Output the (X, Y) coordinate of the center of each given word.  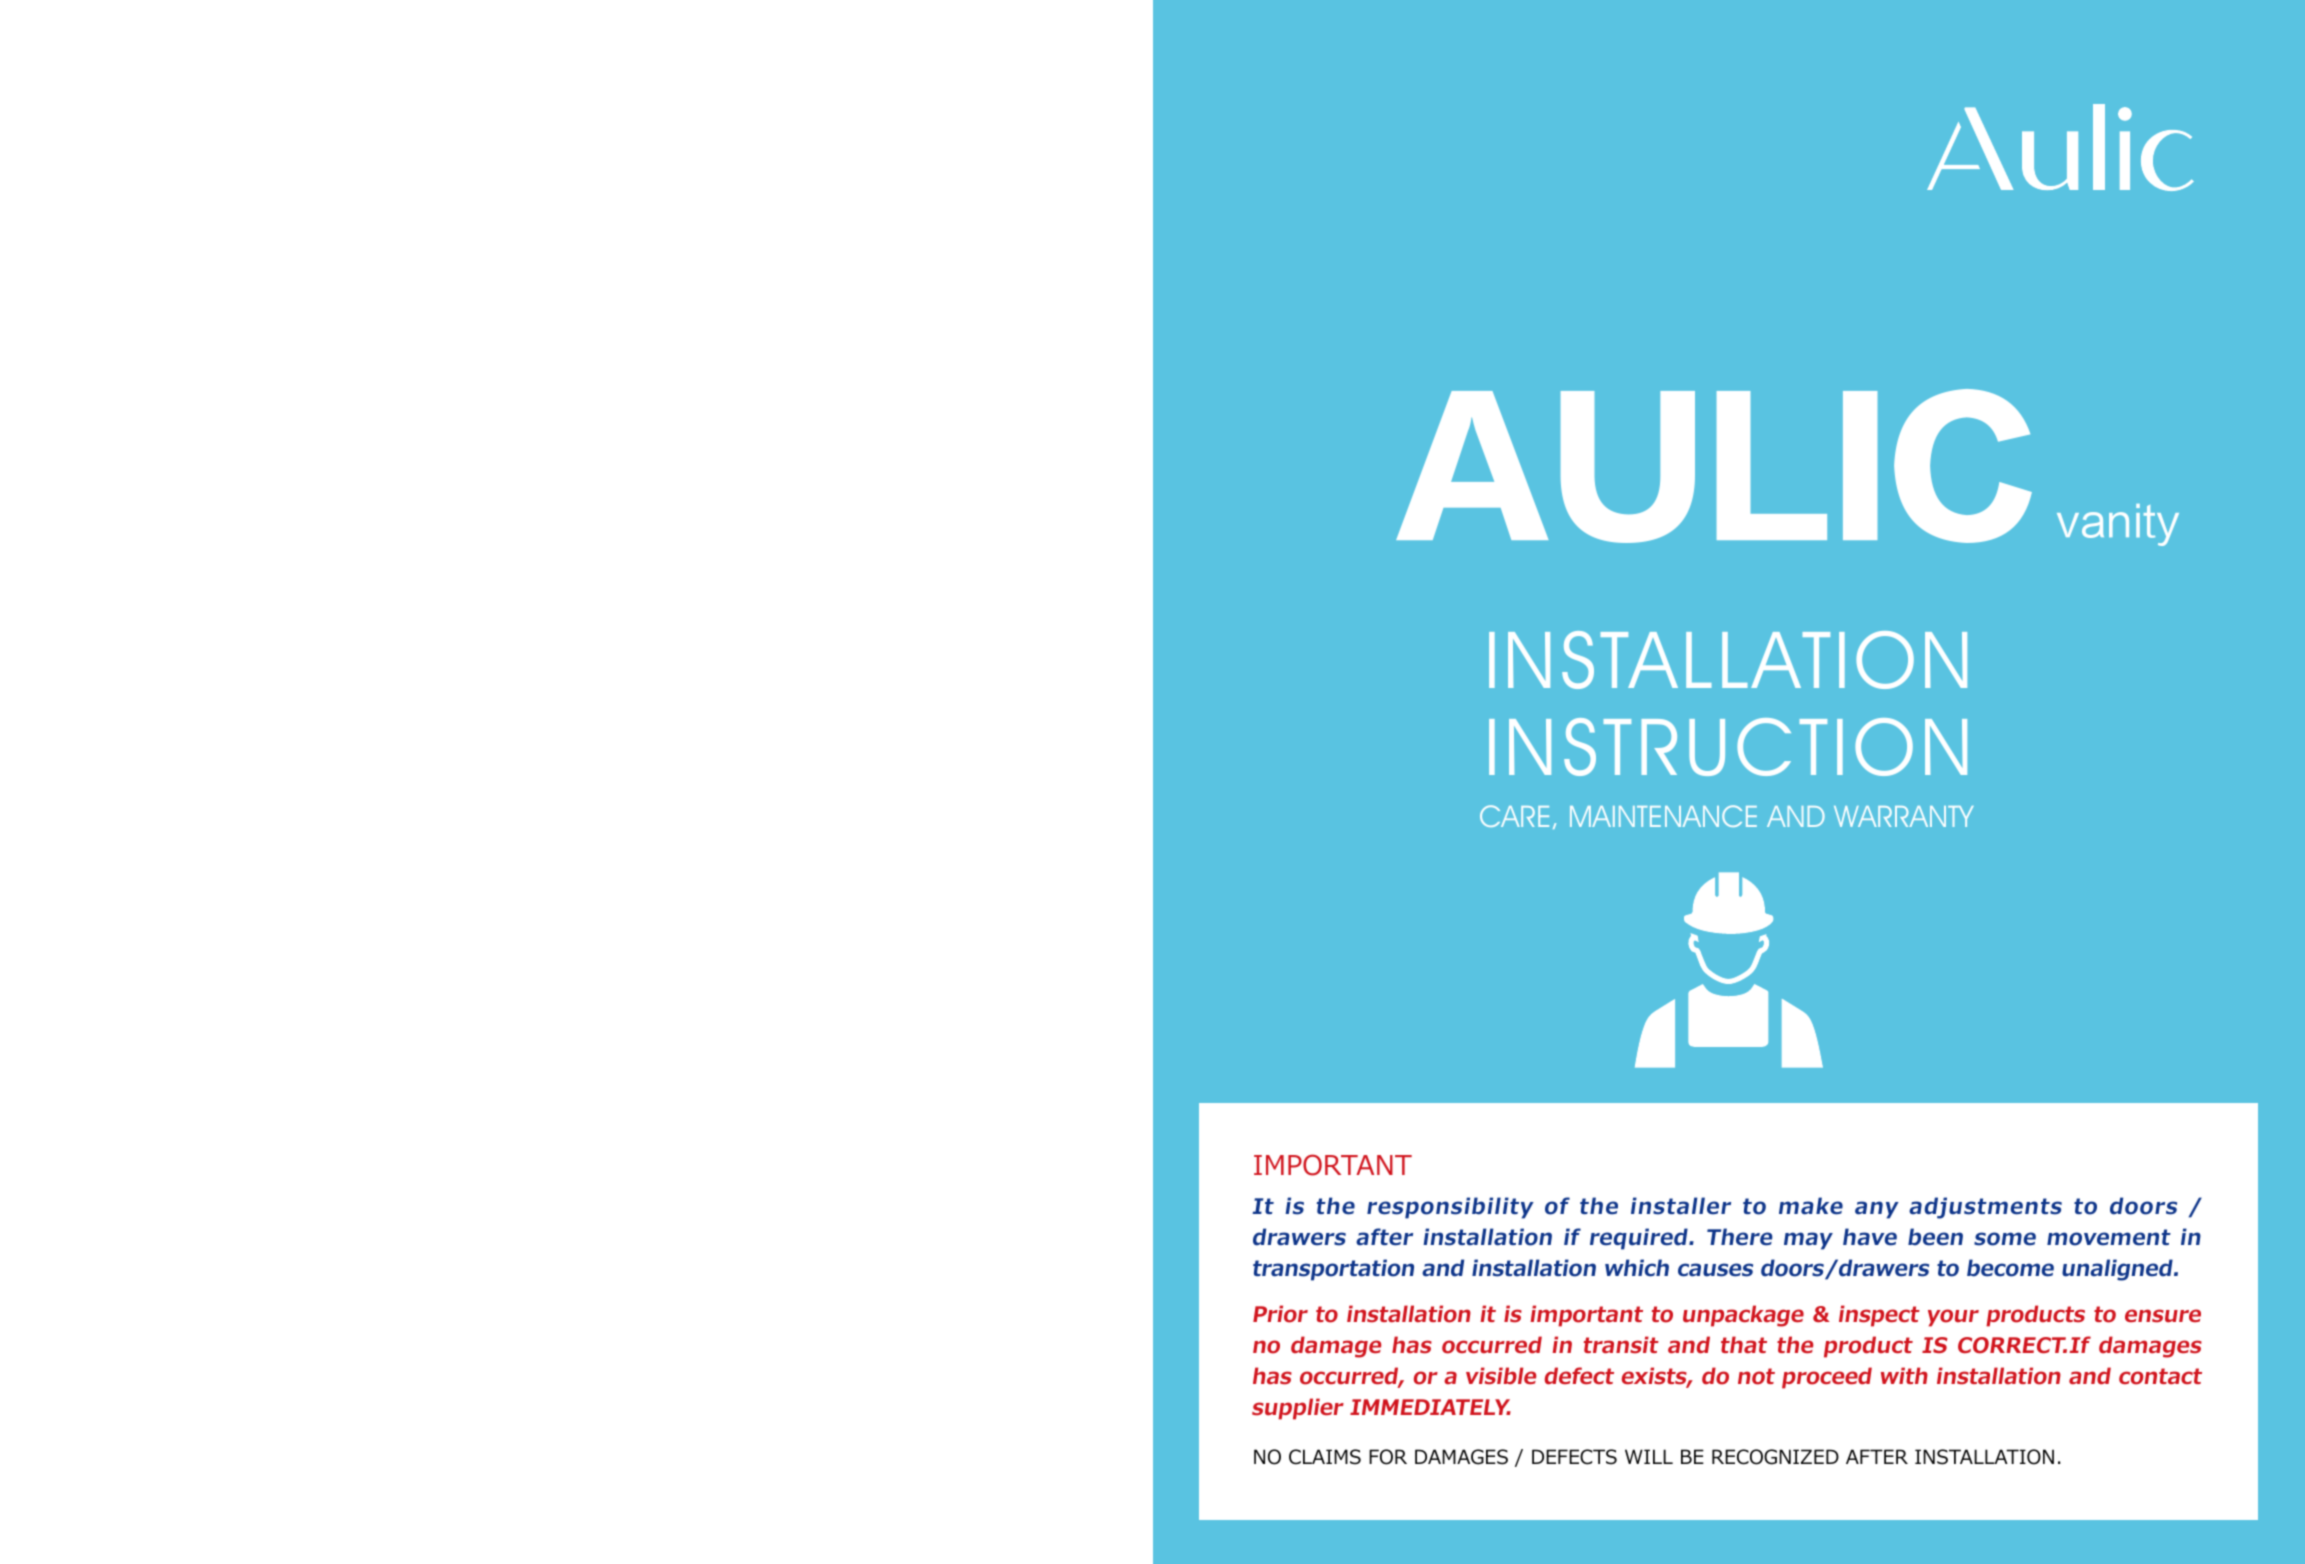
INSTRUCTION (1728, 747)
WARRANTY (1904, 816)
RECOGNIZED (1775, 1457)
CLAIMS (1325, 1457)
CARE (1514, 816)
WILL (1649, 1456)
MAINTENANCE (1663, 816)
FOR (1388, 1457)
